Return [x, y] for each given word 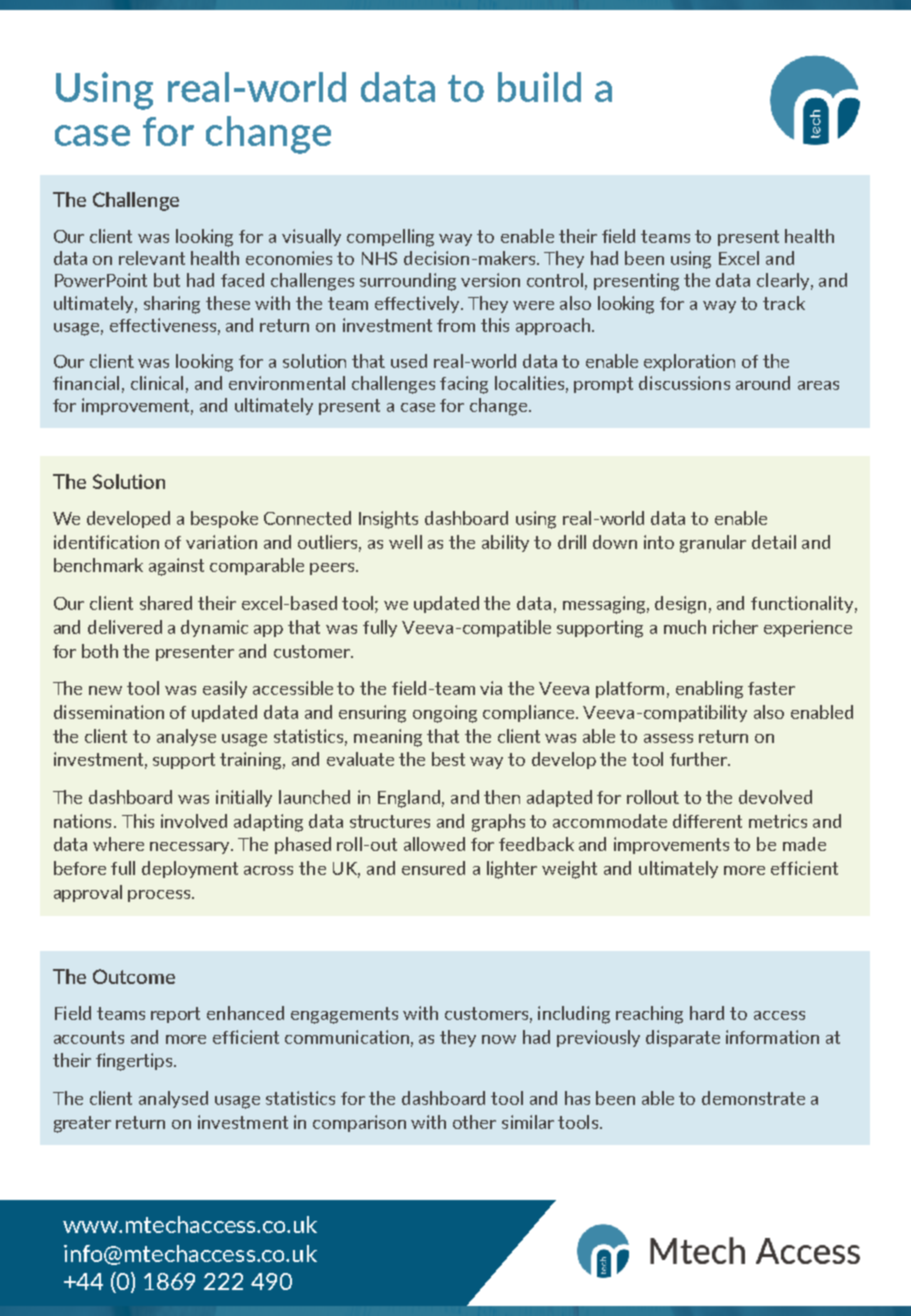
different [707, 821]
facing [464, 385]
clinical [157, 383]
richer [735, 627]
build [539, 87]
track [784, 303]
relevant [152, 258]
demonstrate [753, 1098]
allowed [434, 844]
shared [166, 603]
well [405, 542]
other [474, 1122]
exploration [689, 362]
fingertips [135, 1062]
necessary [191, 848]
